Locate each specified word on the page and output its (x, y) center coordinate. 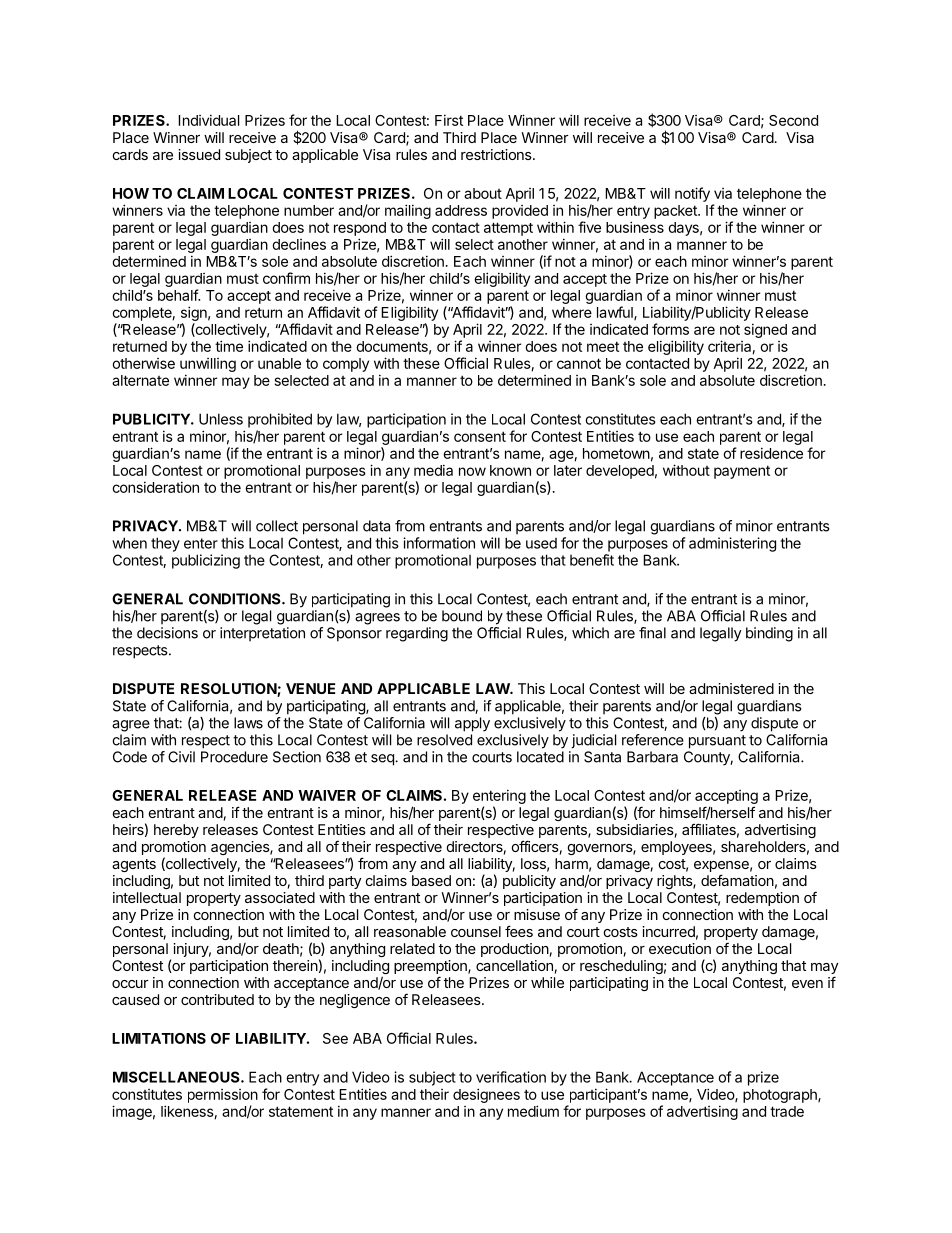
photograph (781, 1096)
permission (223, 1096)
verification (511, 1077)
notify (692, 194)
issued (199, 154)
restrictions (497, 154)
